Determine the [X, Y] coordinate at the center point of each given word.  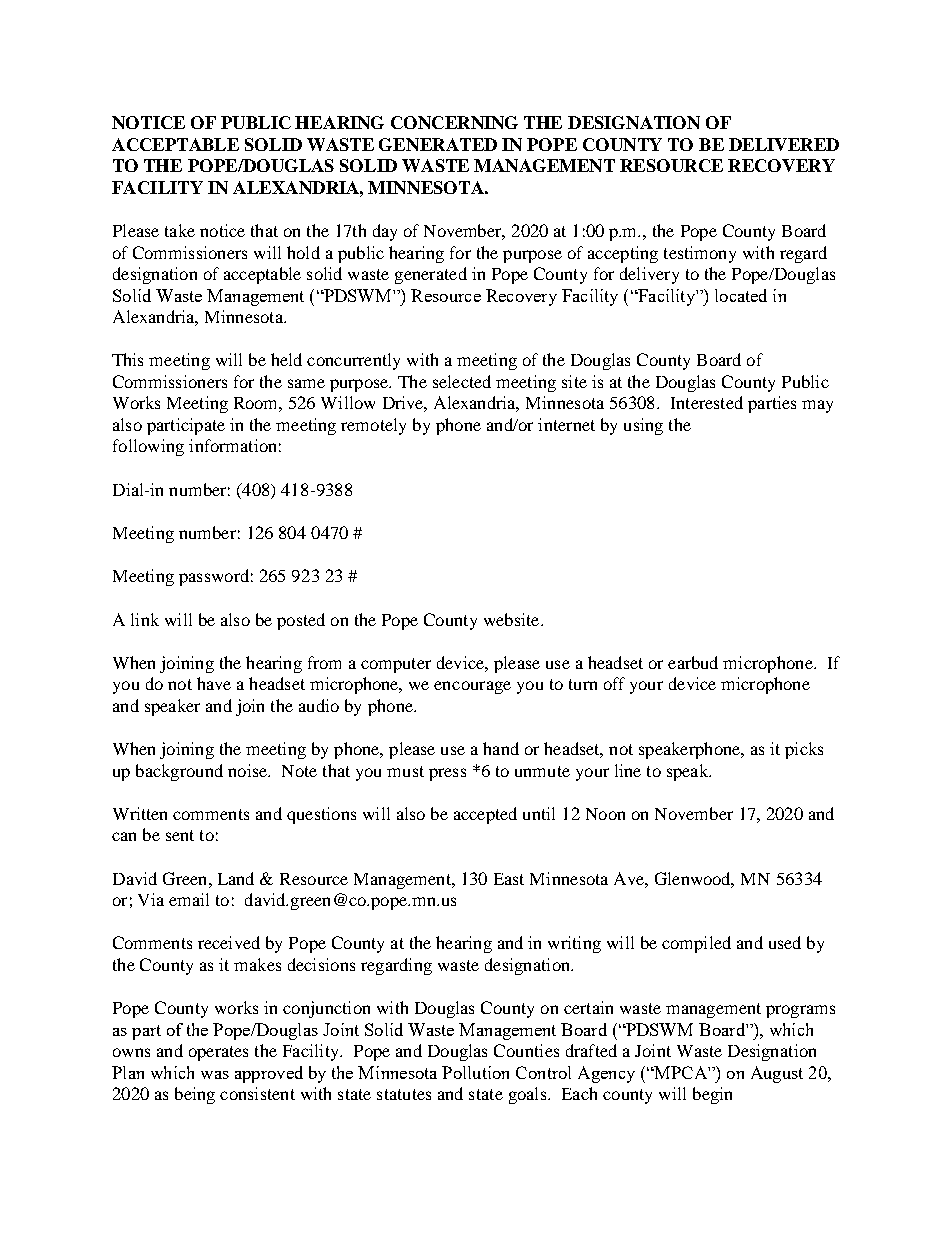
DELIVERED [784, 144]
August [777, 1074]
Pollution [475, 1072]
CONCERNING [454, 122]
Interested [707, 402]
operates [218, 1053]
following [148, 447]
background [179, 772]
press [447, 774]
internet [566, 424]
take [180, 230]
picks [804, 750]
